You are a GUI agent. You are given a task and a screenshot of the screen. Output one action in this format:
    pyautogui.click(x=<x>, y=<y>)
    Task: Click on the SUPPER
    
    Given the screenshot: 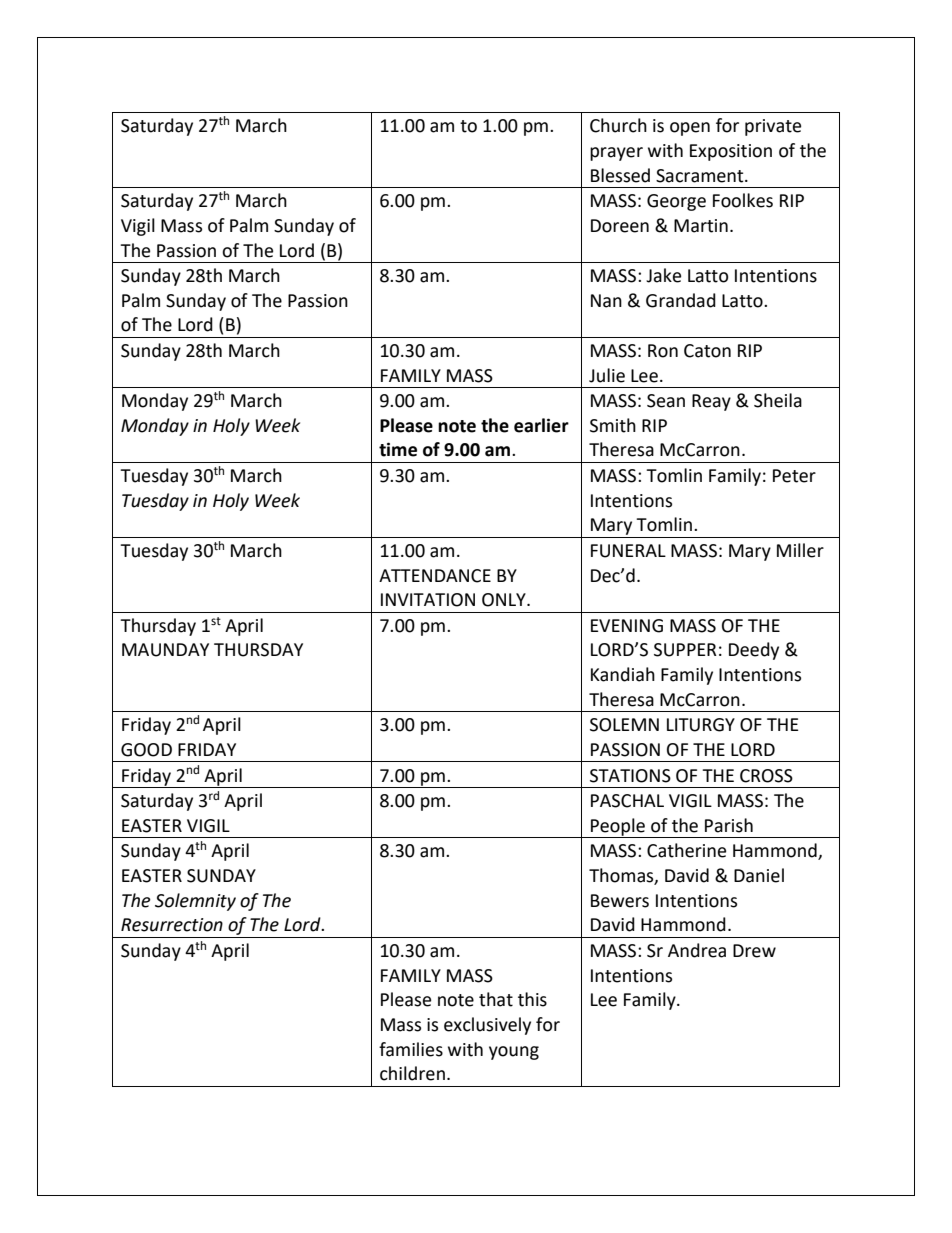 What is the action you would take?
    pyautogui.click(x=685, y=650)
